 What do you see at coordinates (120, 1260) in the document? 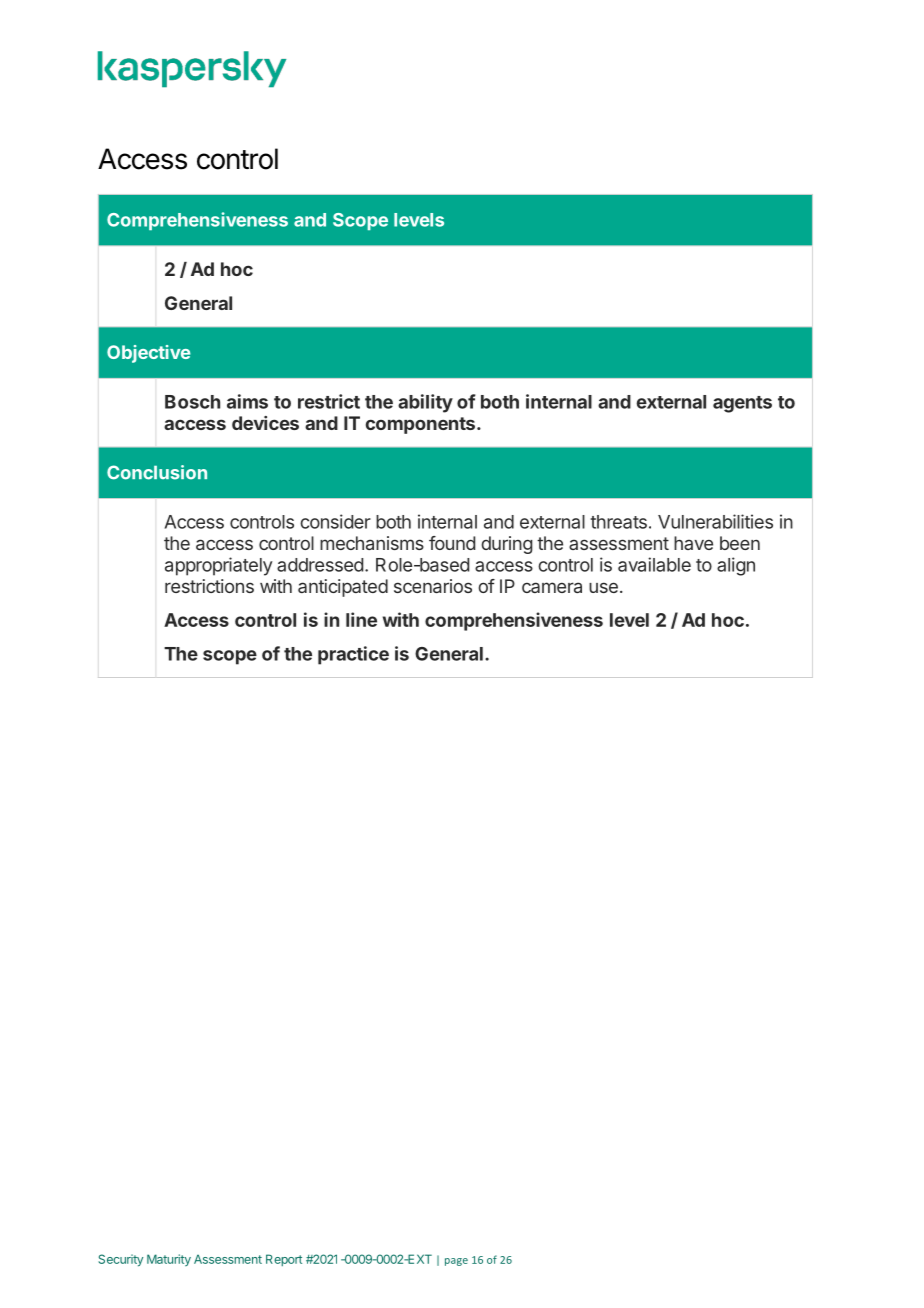
I see `Security` at bounding box center [120, 1260].
